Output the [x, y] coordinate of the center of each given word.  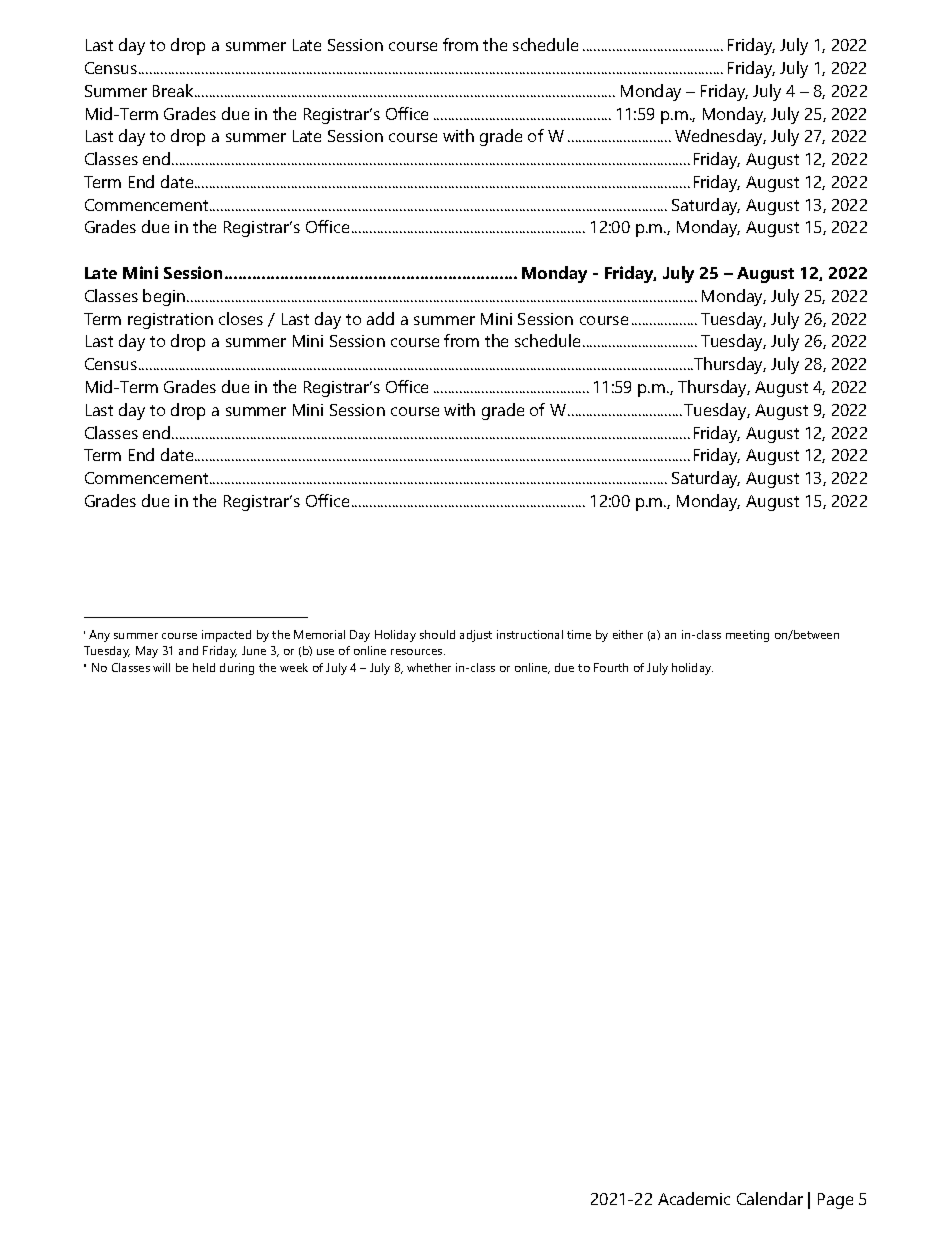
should [437, 634]
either [628, 634]
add [380, 318]
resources [418, 652]
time [579, 634]
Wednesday [720, 137]
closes [241, 318]
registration [170, 321]
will [161, 667]
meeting [747, 636]
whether [429, 667]
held [204, 667]
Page [835, 1201]
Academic [694, 1198]
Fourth [611, 667]
